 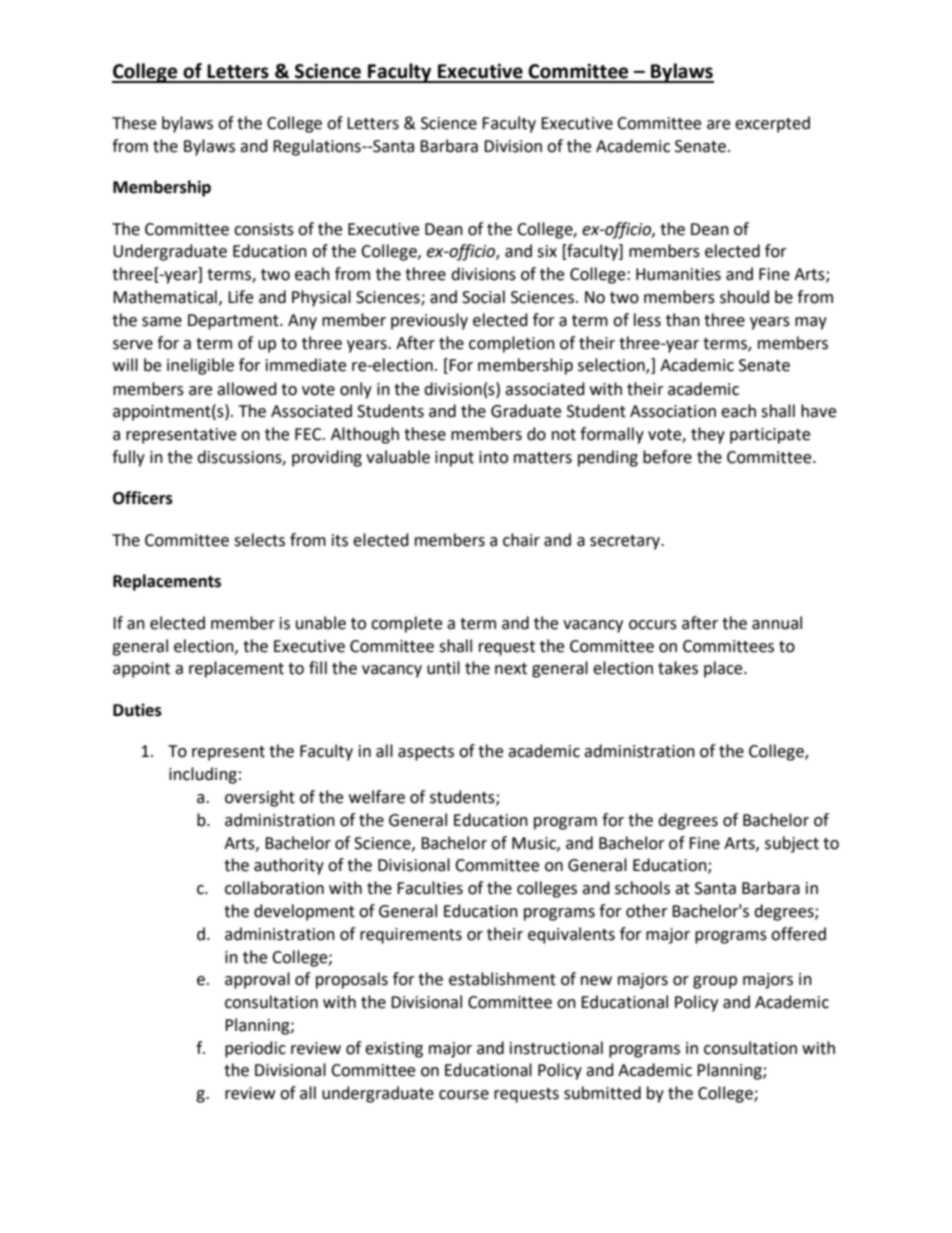 What do you see at coordinates (678, 668) in the screenshot?
I see `takes` at bounding box center [678, 668].
